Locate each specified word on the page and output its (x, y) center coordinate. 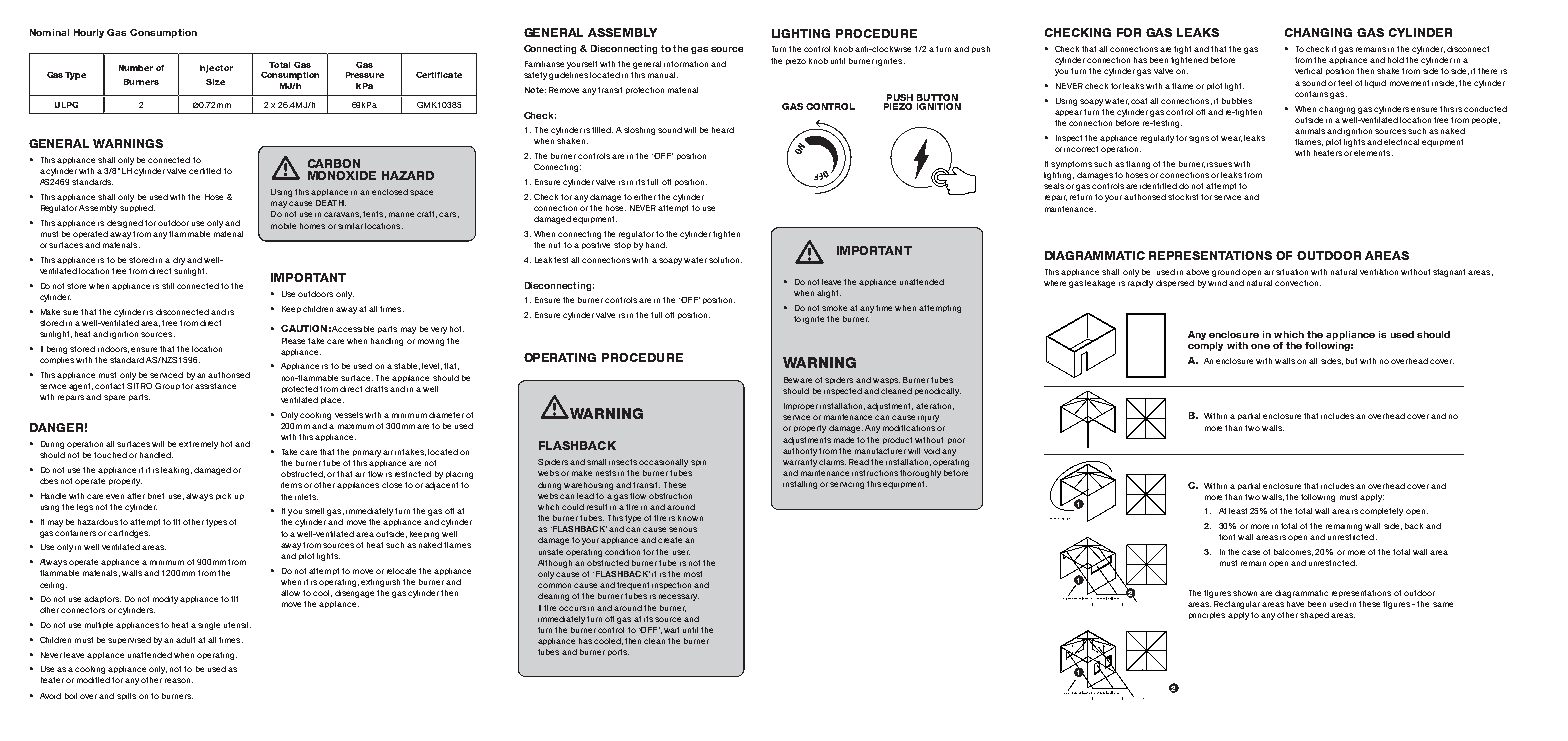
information (686, 64)
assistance (215, 386)
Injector (216, 69)
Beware (798, 380)
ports (618, 652)
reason (179, 680)
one (1260, 346)
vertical (1308, 71)
